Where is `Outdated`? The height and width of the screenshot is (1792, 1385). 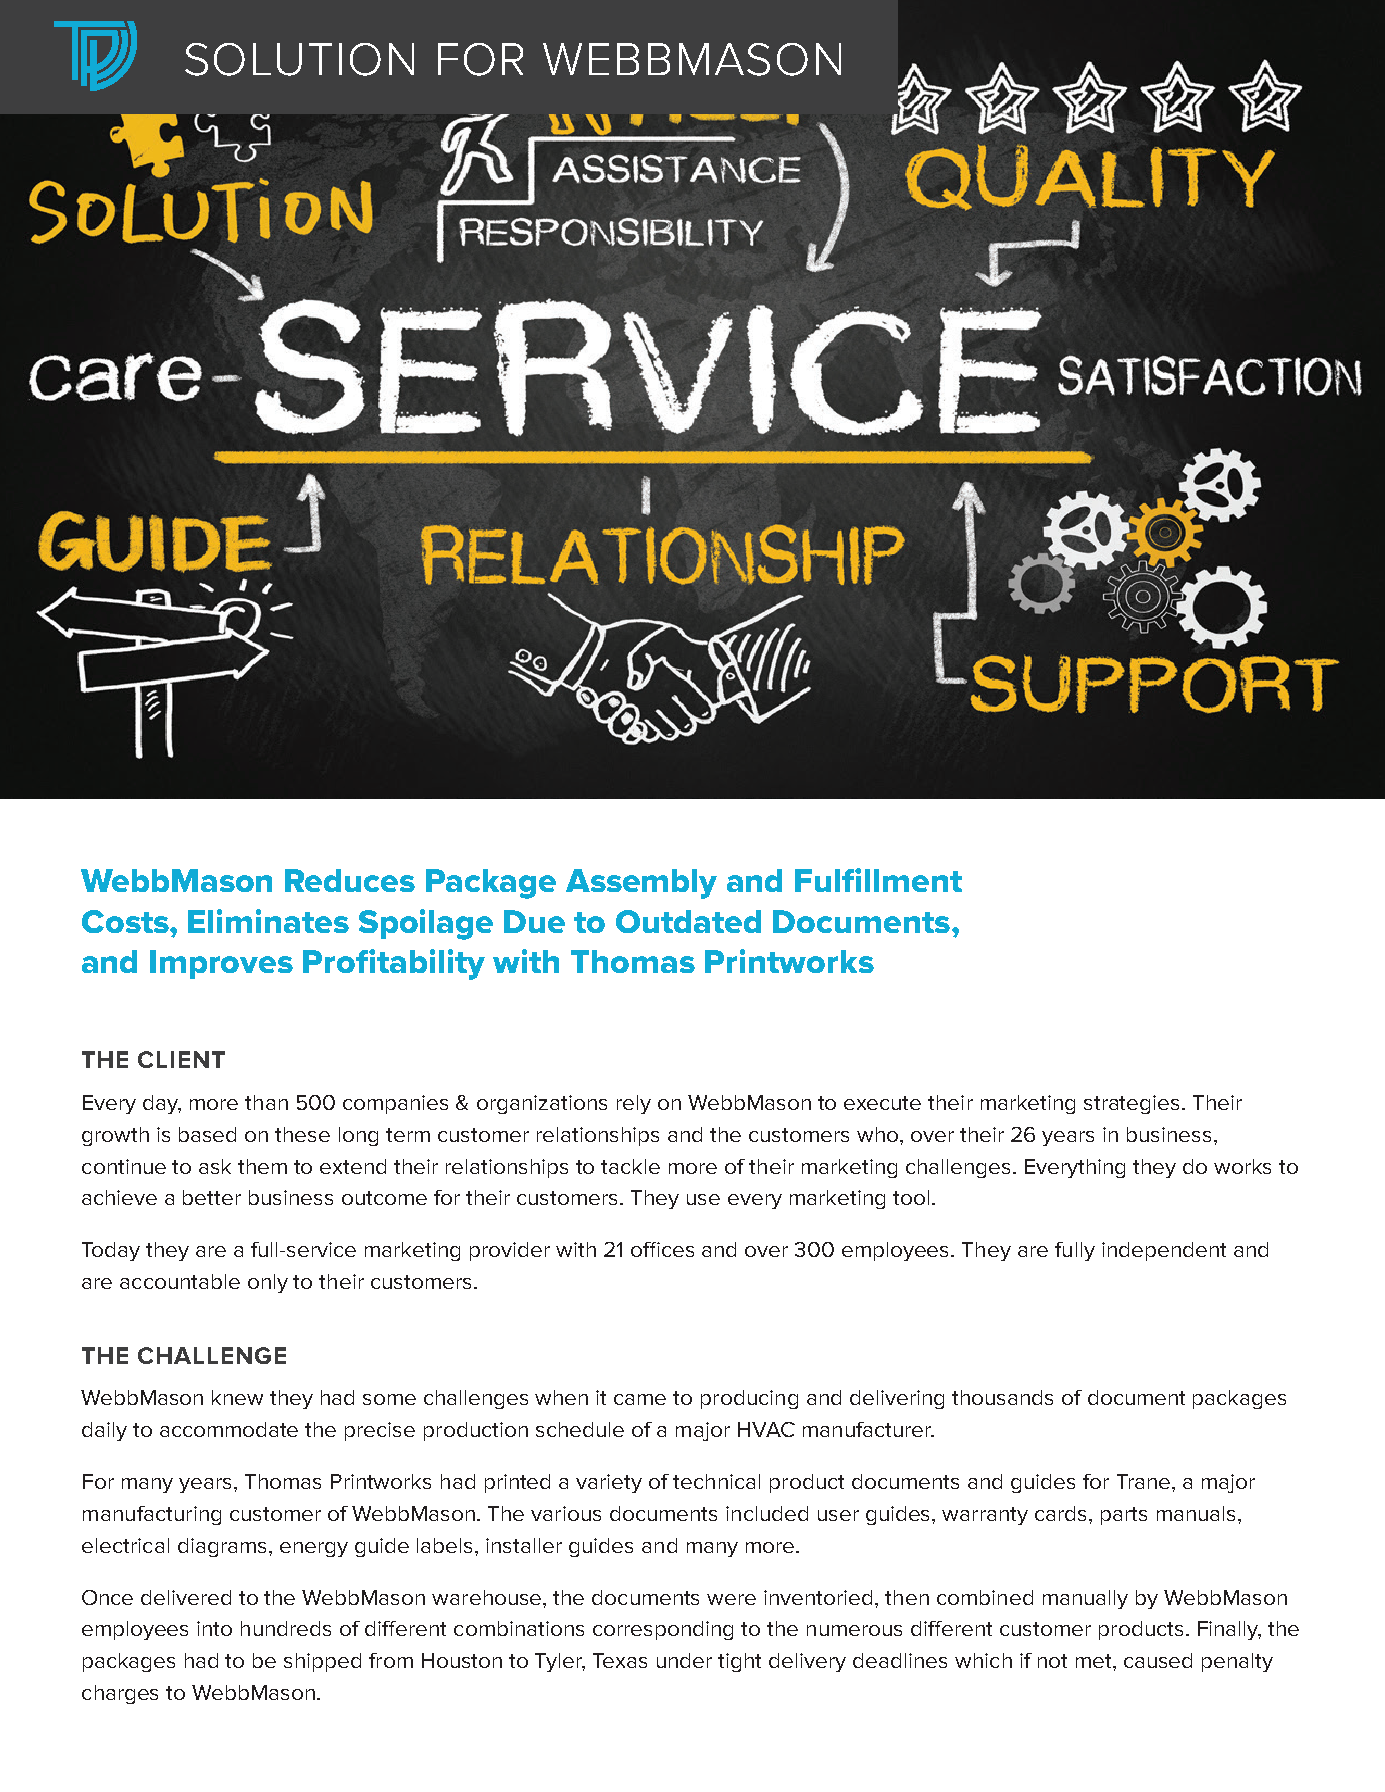
Outdated is located at coordinates (688, 921).
